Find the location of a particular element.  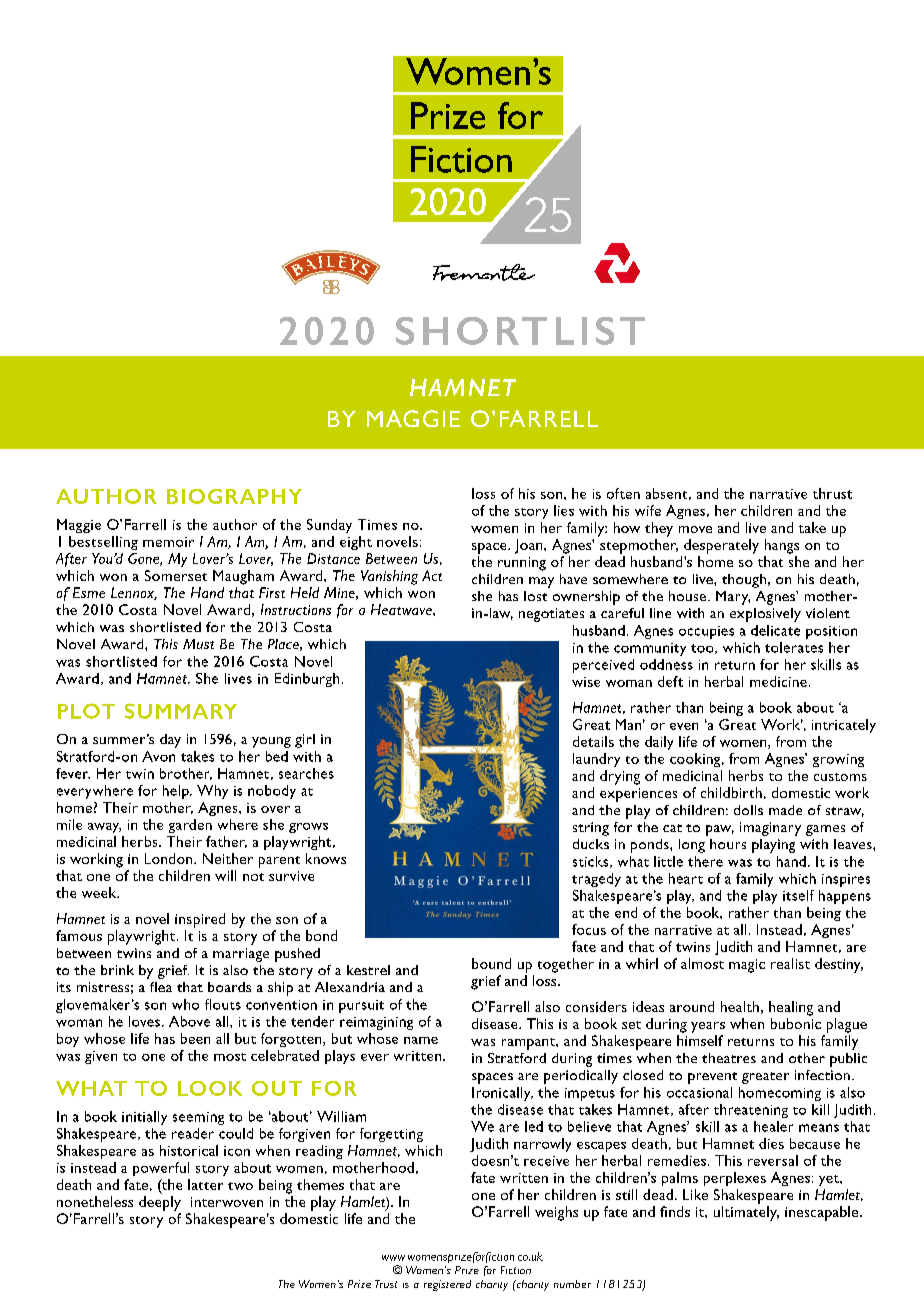

laundry is located at coordinates (596, 760).
